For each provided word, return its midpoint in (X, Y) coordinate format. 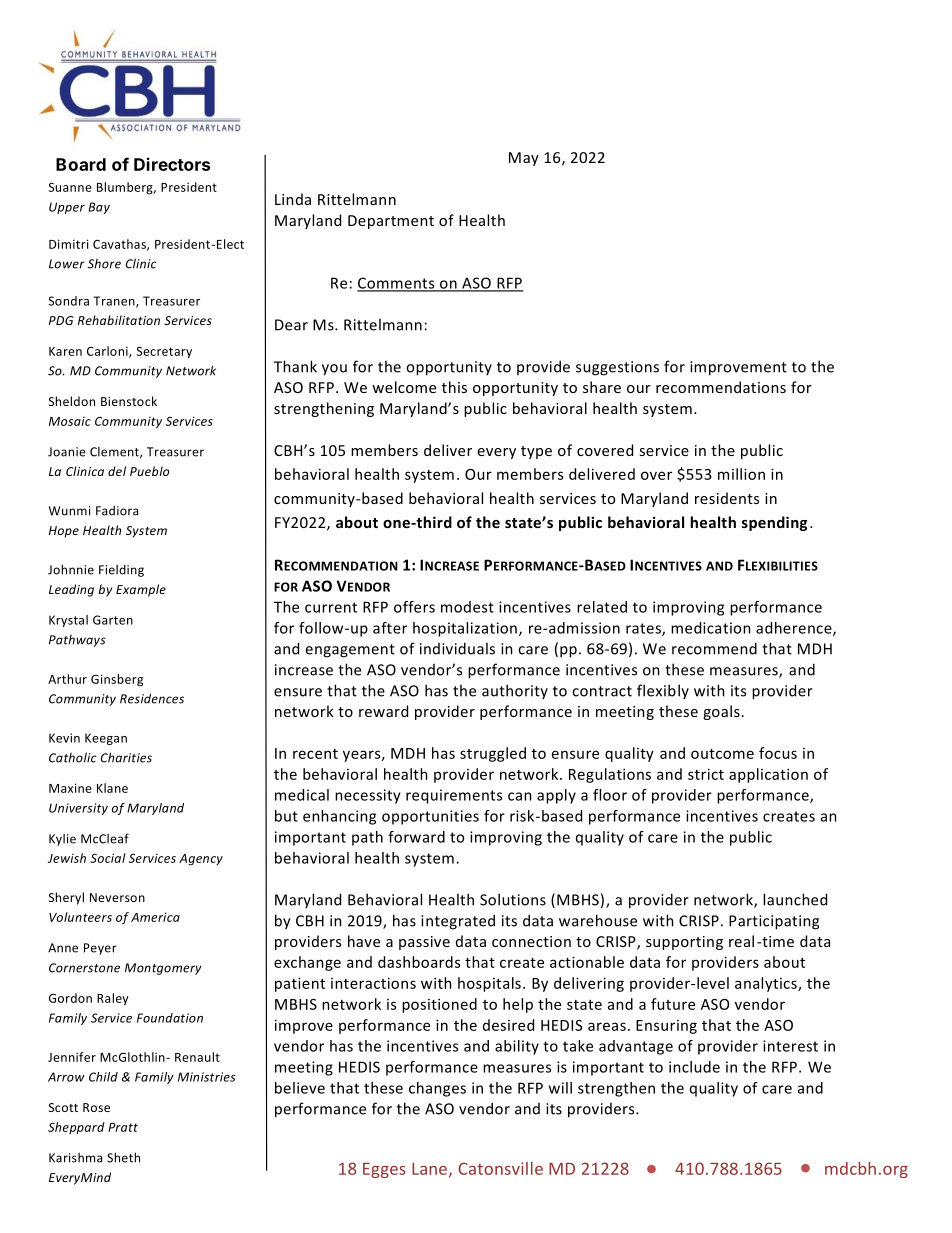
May (524, 159)
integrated (458, 922)
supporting (684, 943)
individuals (457, 648)
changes (437, 1089)
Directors (172, 164)
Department (391, 222)
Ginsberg (117, 680)
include (694, 1067)
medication (711, 628)
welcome (404, 387)
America (155, 917)
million (741, 474)
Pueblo (149, 471)
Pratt (123, 1127)
